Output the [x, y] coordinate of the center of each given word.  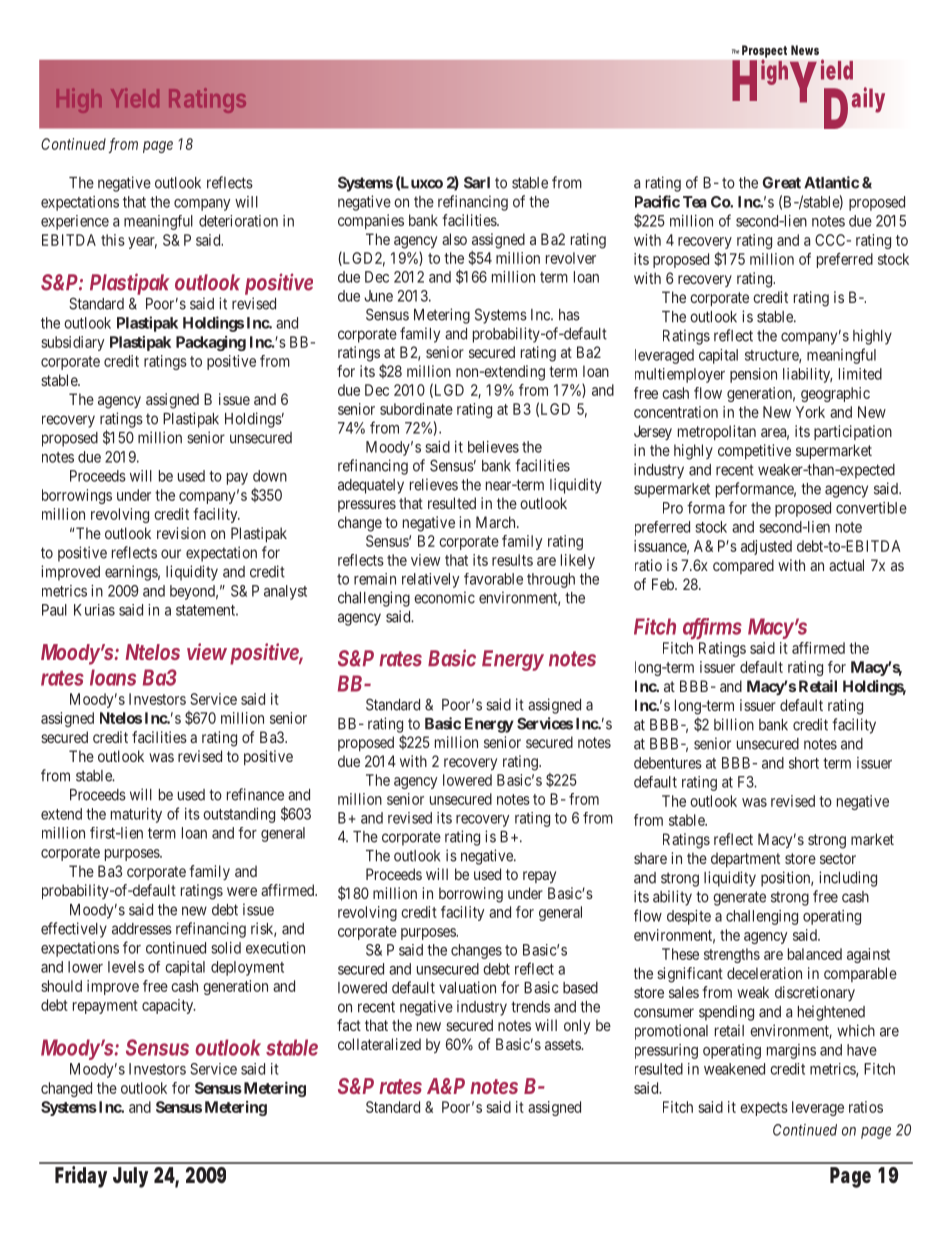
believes [493, 447]
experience [75, 222]
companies [371, 221]
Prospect [764, 52]
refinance [255, 794]
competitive [754, 451]
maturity [136, 815]
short [804, 763]
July [130, 1177]
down [270, 476]
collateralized [379, 1044]
